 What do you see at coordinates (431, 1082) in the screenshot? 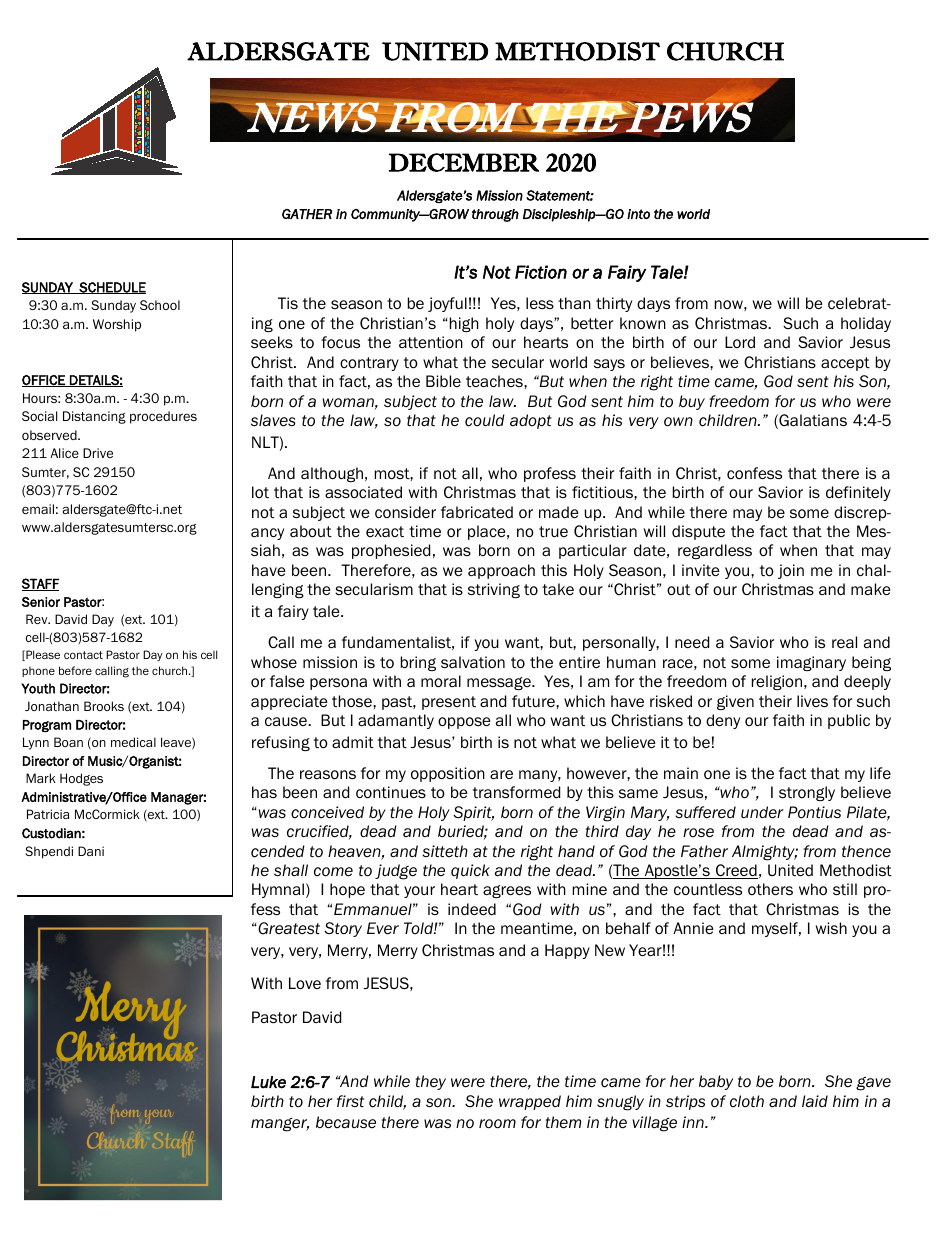
I see `they` at bounding box center [431, 1082].
